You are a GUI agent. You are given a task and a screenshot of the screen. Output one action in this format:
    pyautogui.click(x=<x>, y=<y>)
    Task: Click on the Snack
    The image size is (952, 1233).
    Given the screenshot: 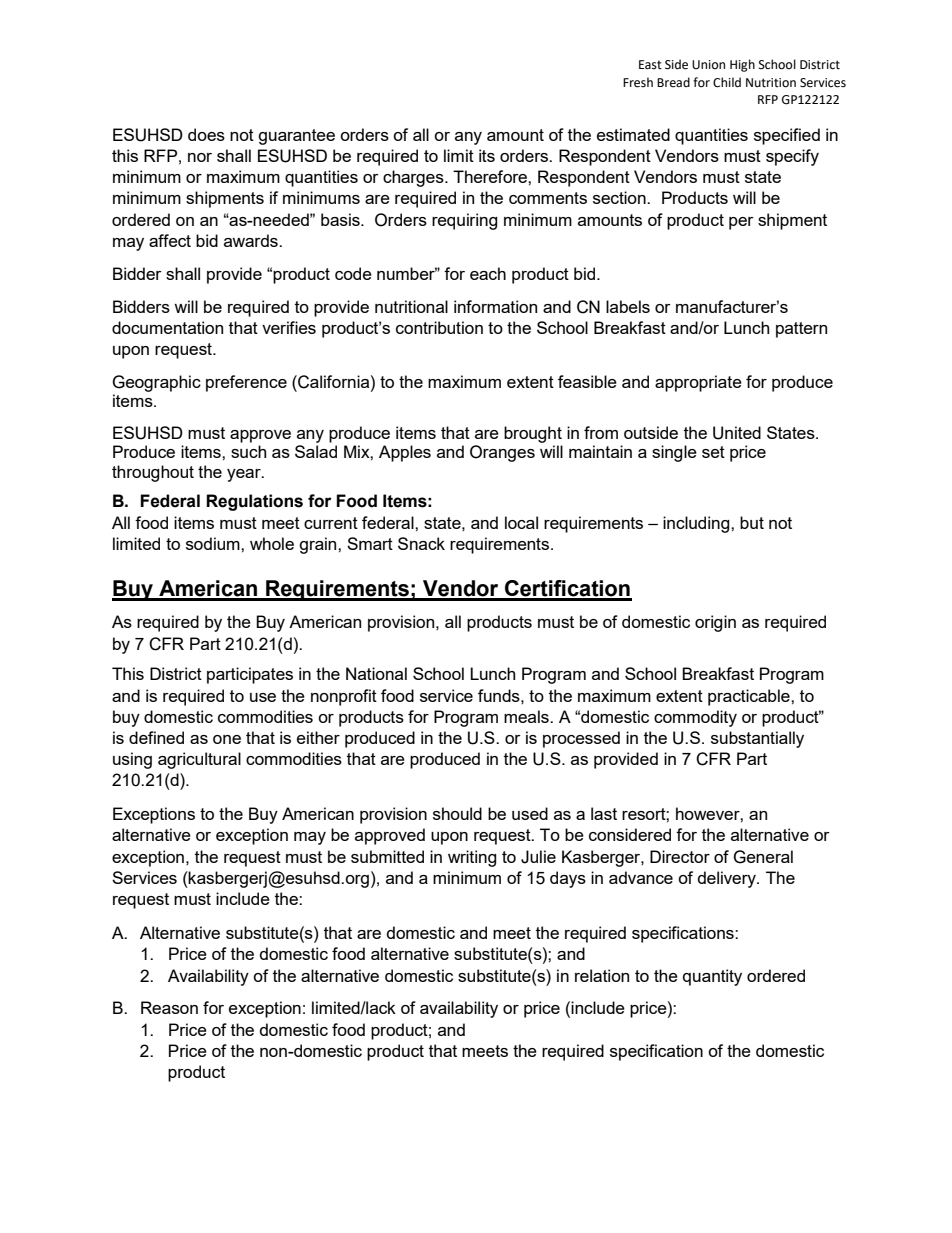 What is the action you would take?
    pyautogui.click(x=421, y=543)
